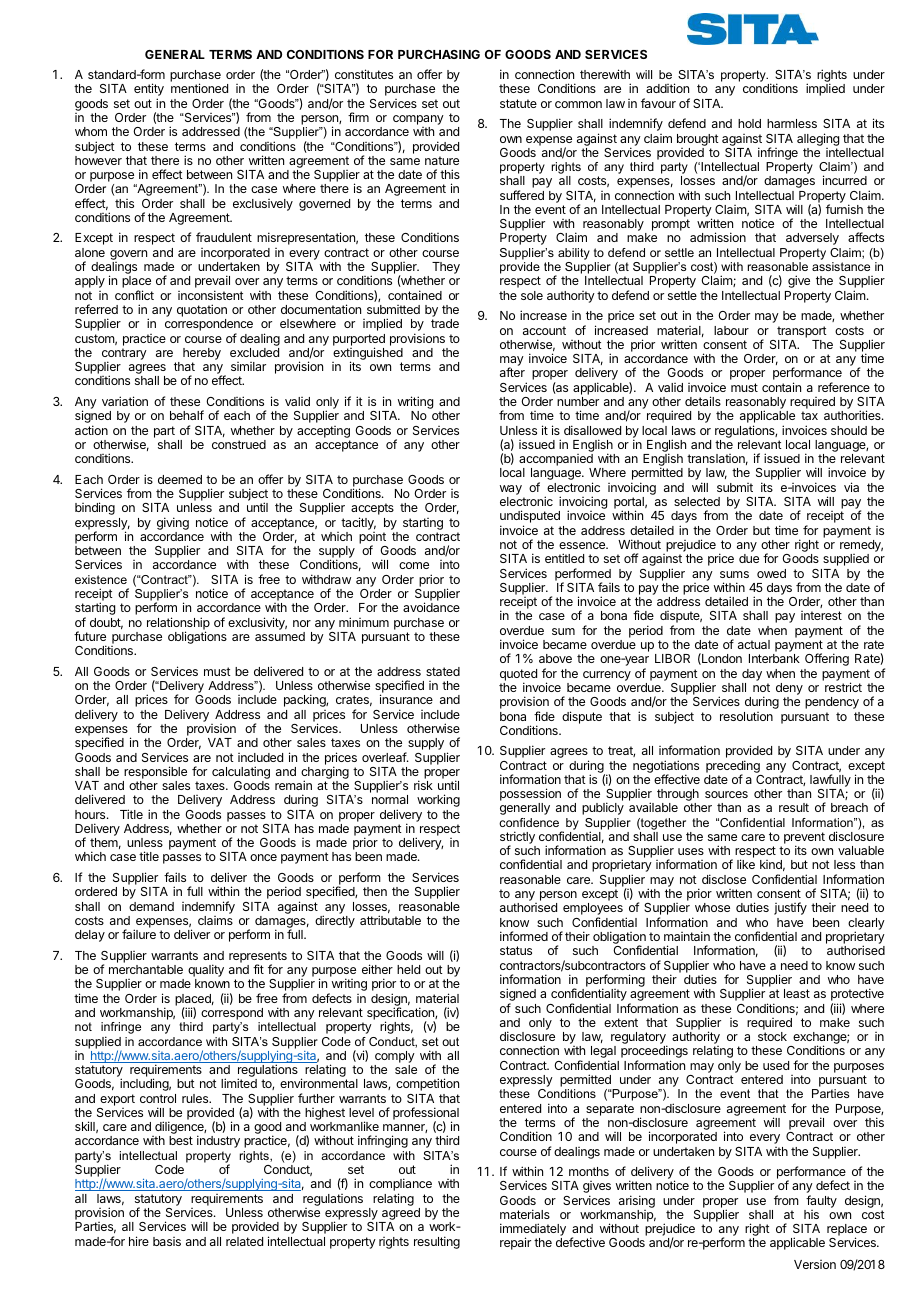 The width and height of the screenshot is (924, 1308). What do you see at coordinates (178, 624) in the screenshot?
I see `relationship` at bounding box center [178, 624].
